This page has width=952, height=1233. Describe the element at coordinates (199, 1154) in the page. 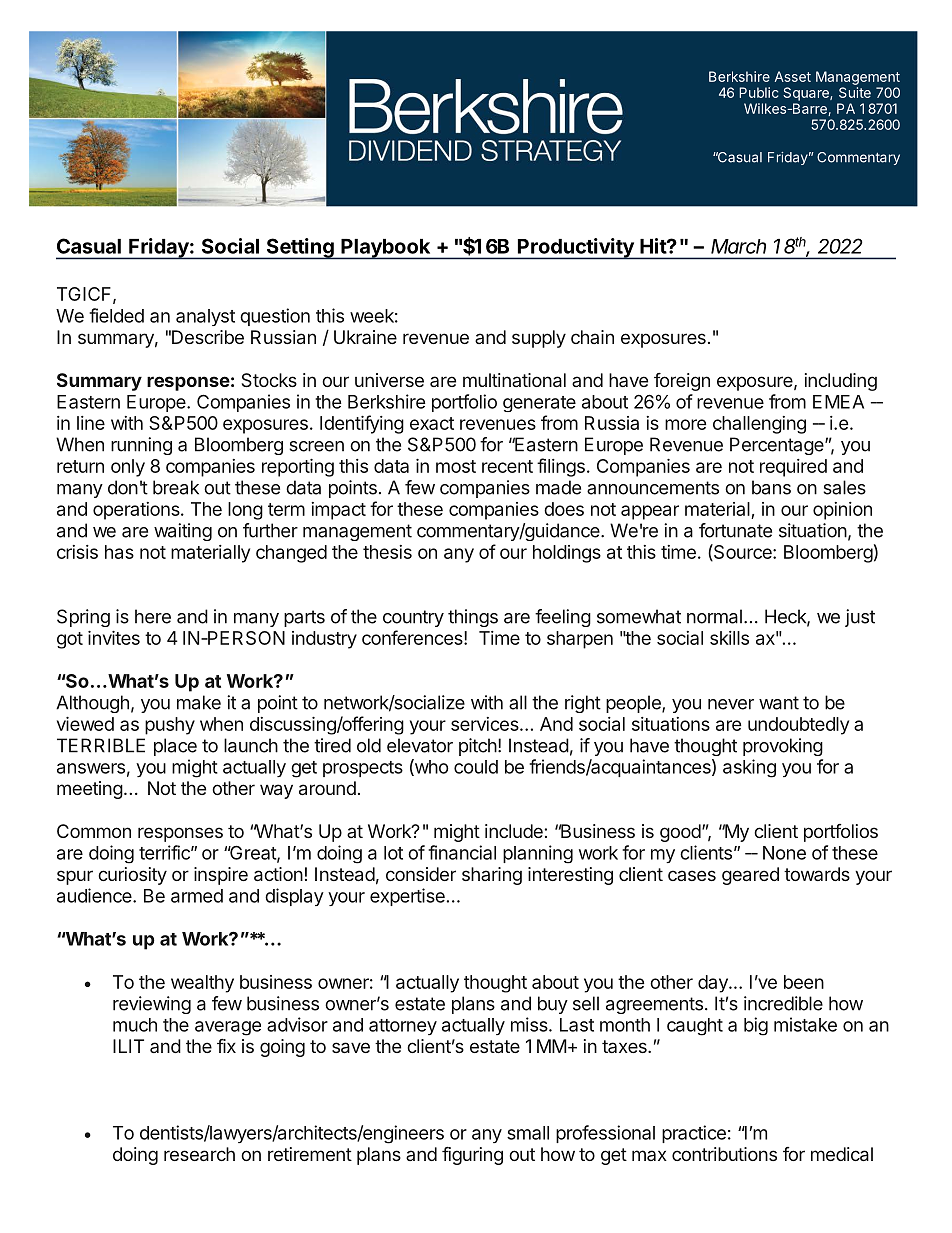

I see `research` at that location.
